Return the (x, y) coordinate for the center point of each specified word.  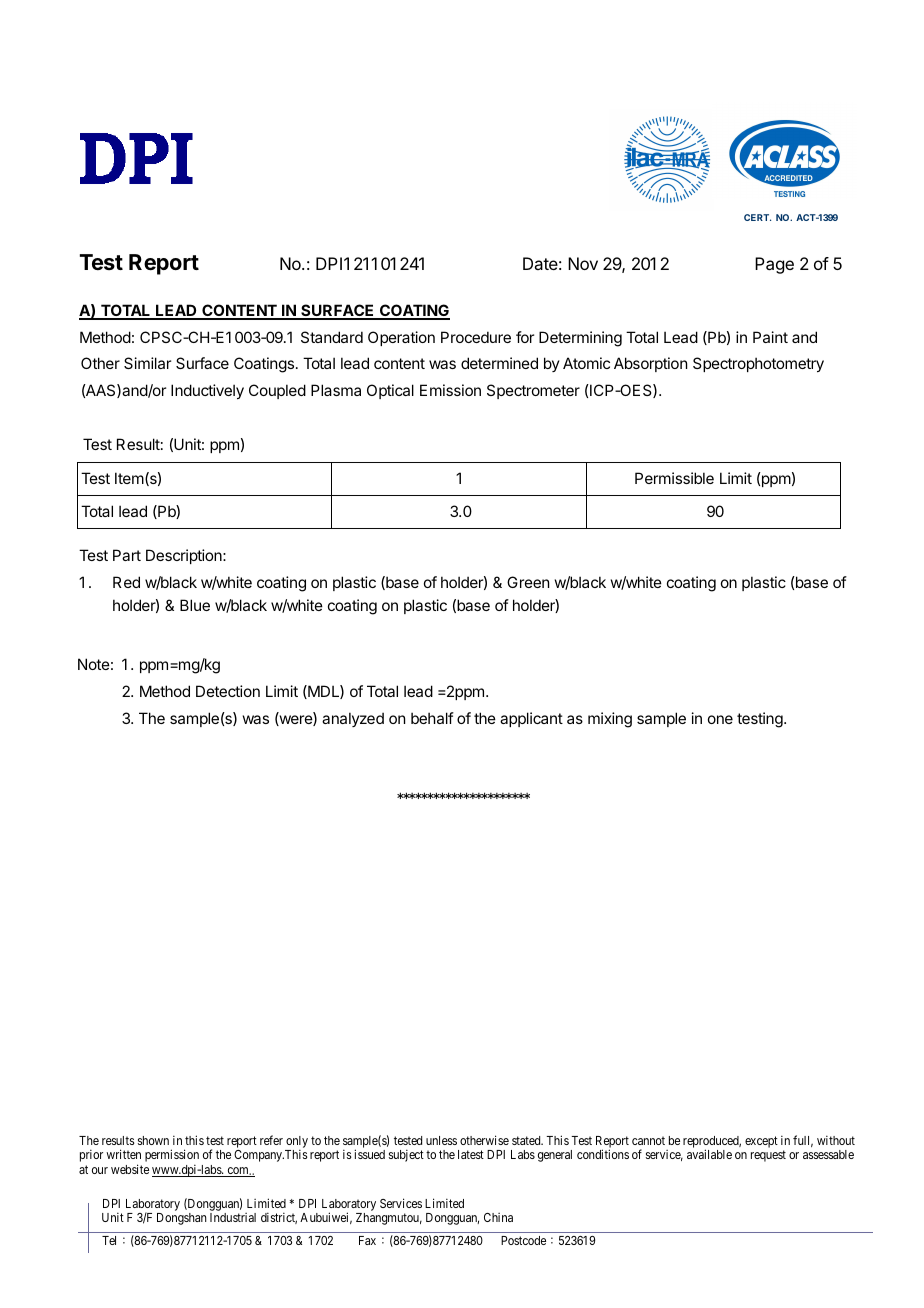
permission (172, 1157)
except (761, 1142)
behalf (432, 718)
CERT (757, 217)
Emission (450, 390)
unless (441, 1140)
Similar (147, 363)
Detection (228, 691)
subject (406, 1155)
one (720, 719)
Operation (401, 338)
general (555, 1156)
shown (153, 1140)
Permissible (674, 478)
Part (127, 555)
